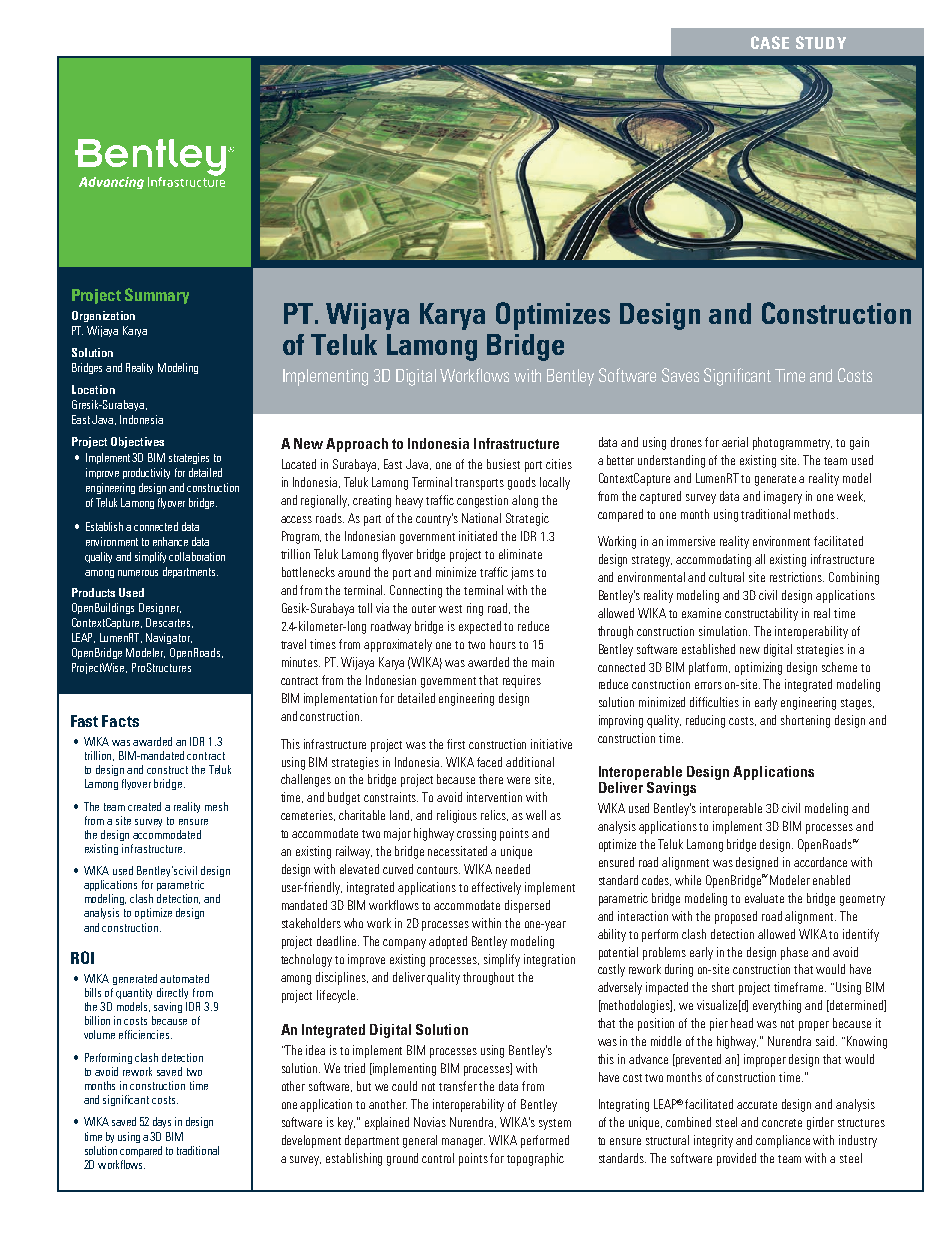 The height and width of the document is (1233, 952). I want to click on west, so click(450, 609).
